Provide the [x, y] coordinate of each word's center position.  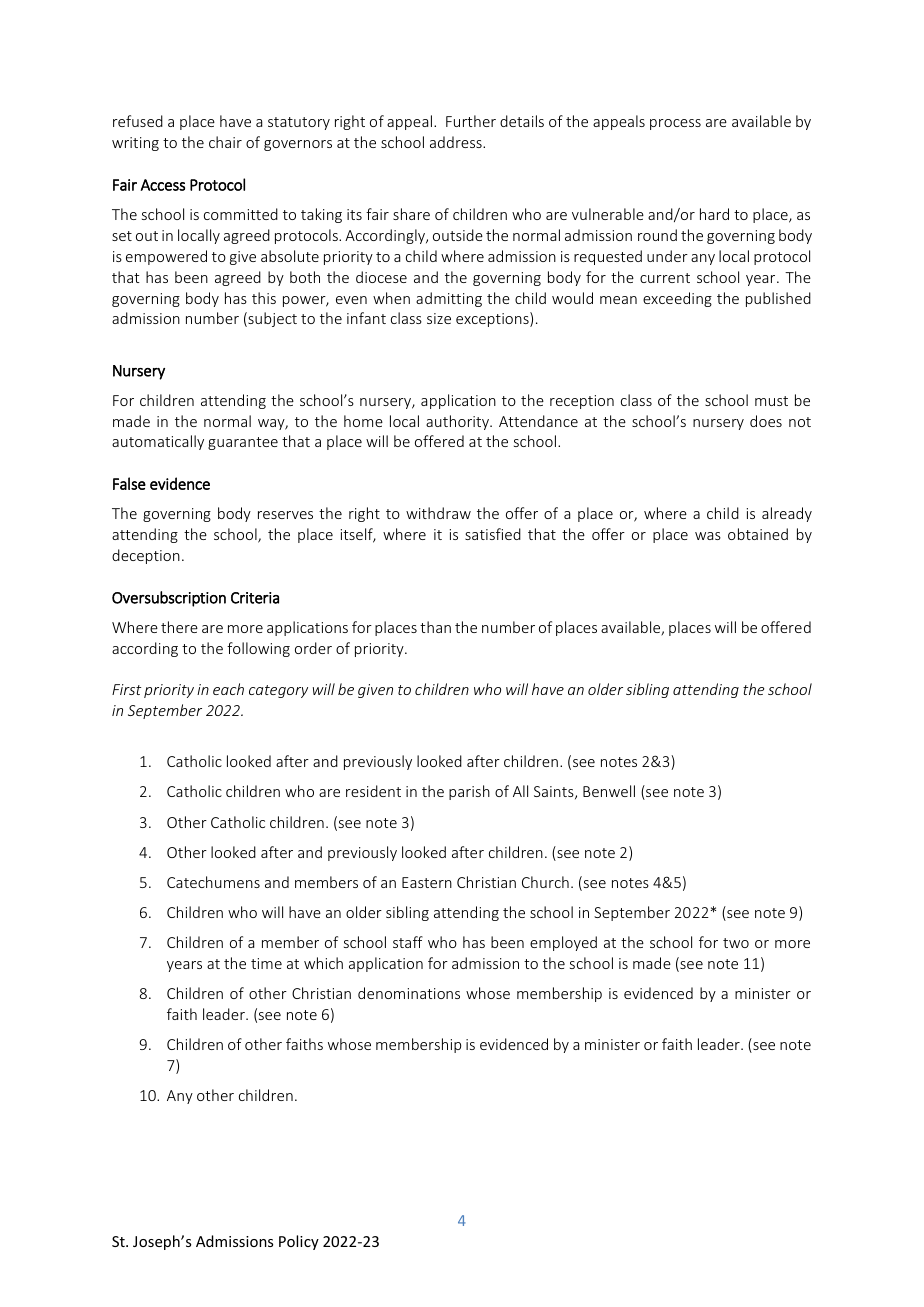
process [675, 124]
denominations [409, 993]
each [228, 689]
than [435, 627]
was [708, 536]
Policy [299, 1242]
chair [225, 142]
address [457, 142]
